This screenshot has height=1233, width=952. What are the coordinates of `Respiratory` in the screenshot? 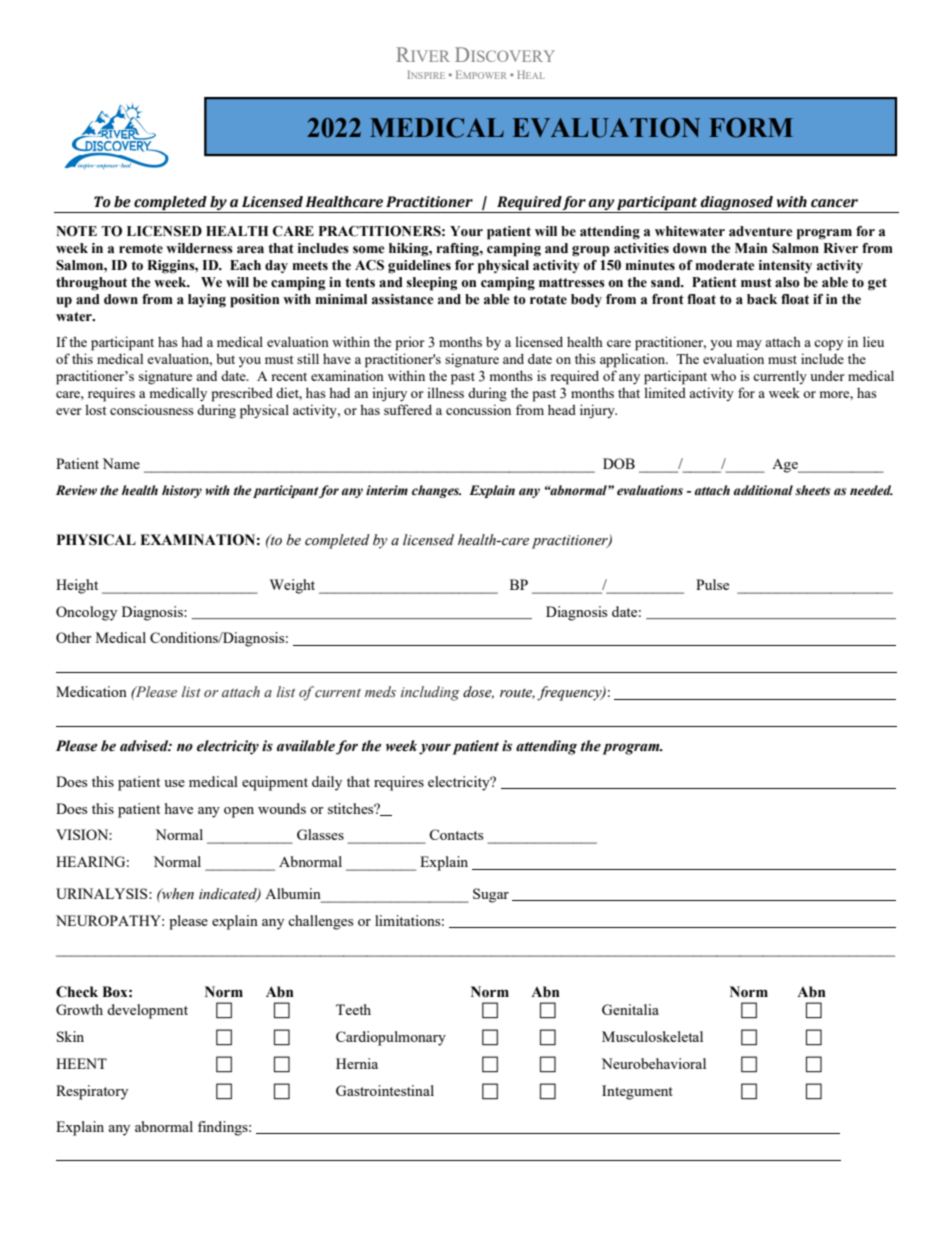 It's located at (92, 1092).
